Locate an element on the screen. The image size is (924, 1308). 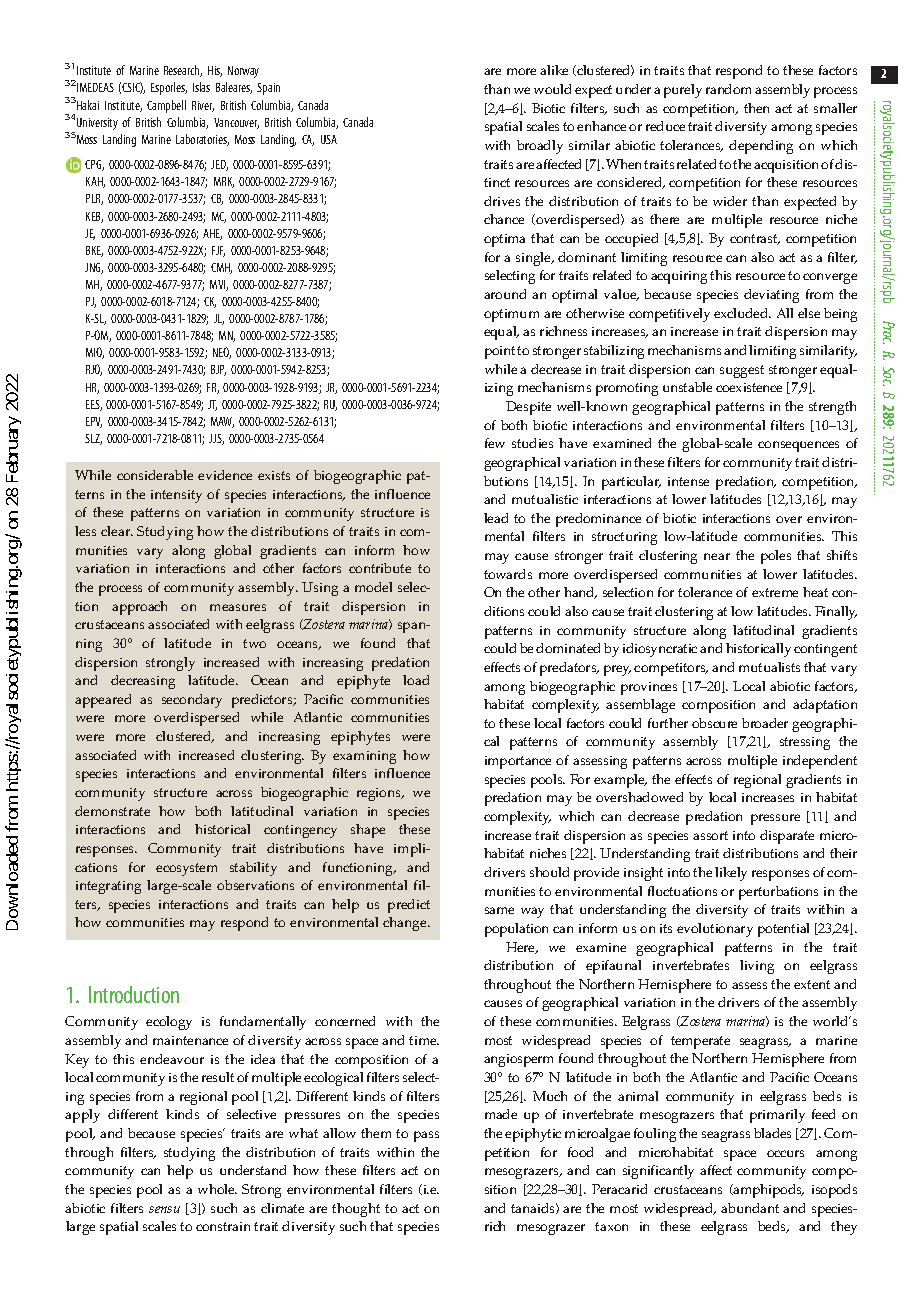
point is located at coordinates (500, 352).
